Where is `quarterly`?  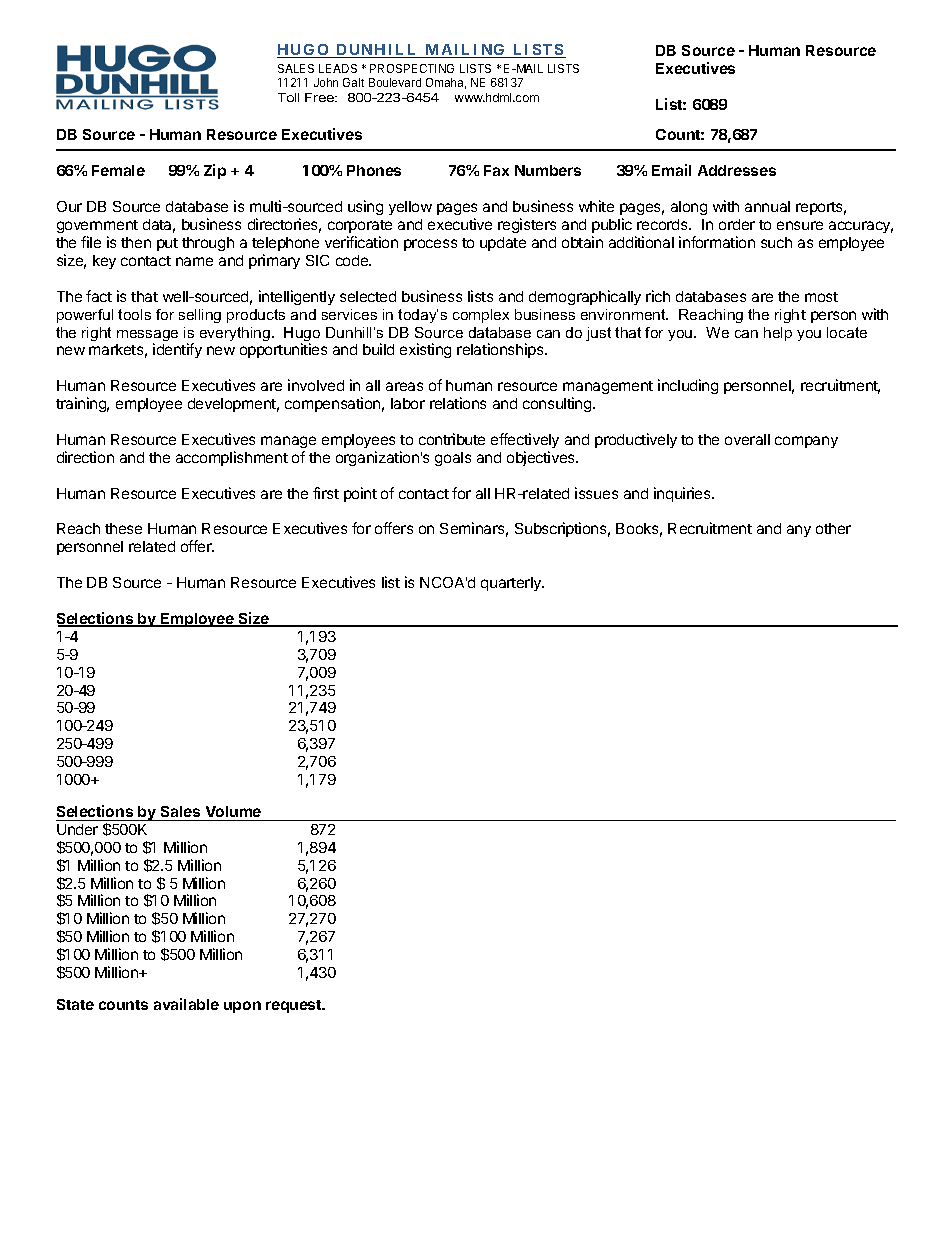
quarterly is located at coordinates (512, 584).
